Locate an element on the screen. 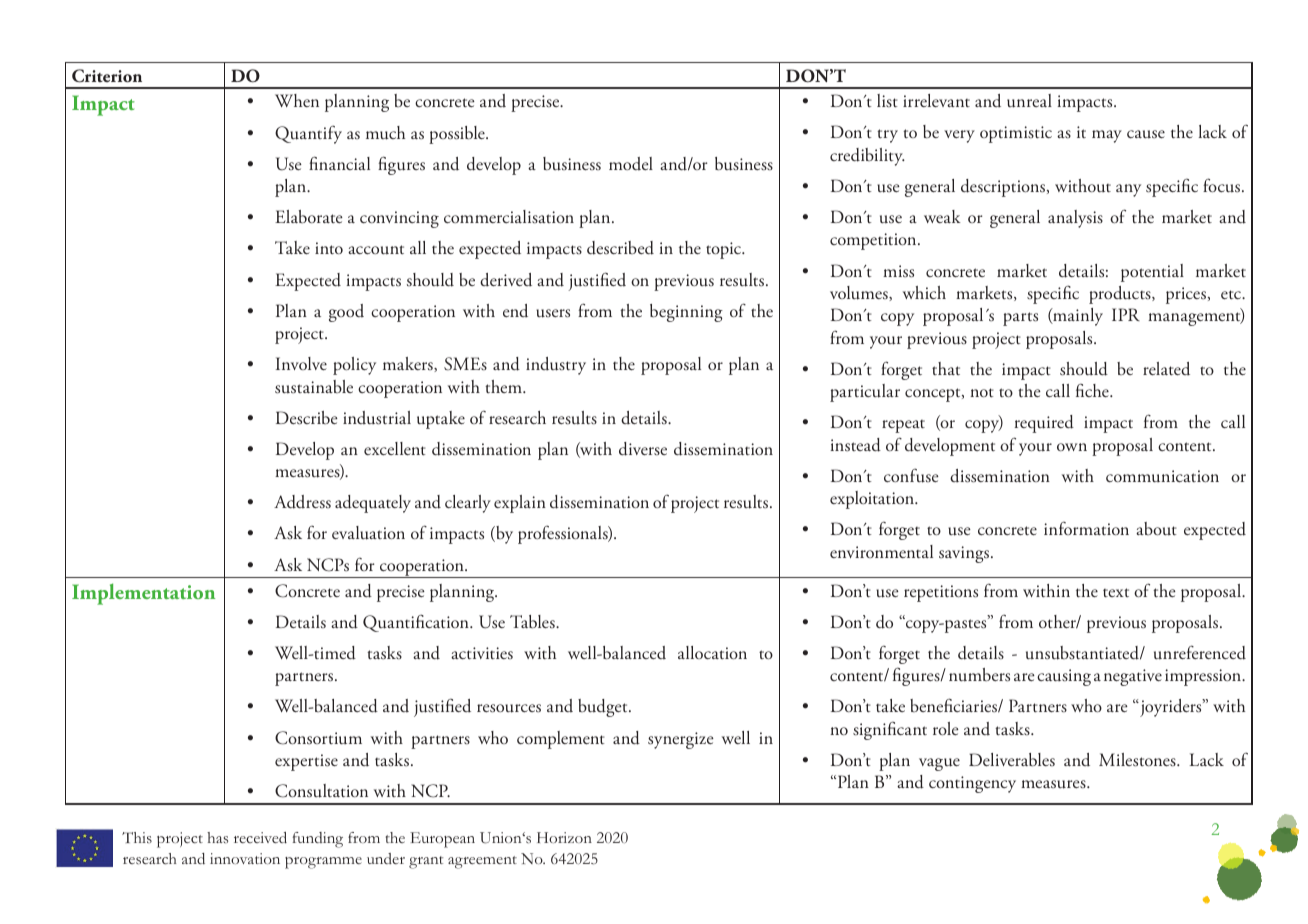 The width and height of the screenshot is (1308, 924). Tables is located at coordinates (533, 622).
